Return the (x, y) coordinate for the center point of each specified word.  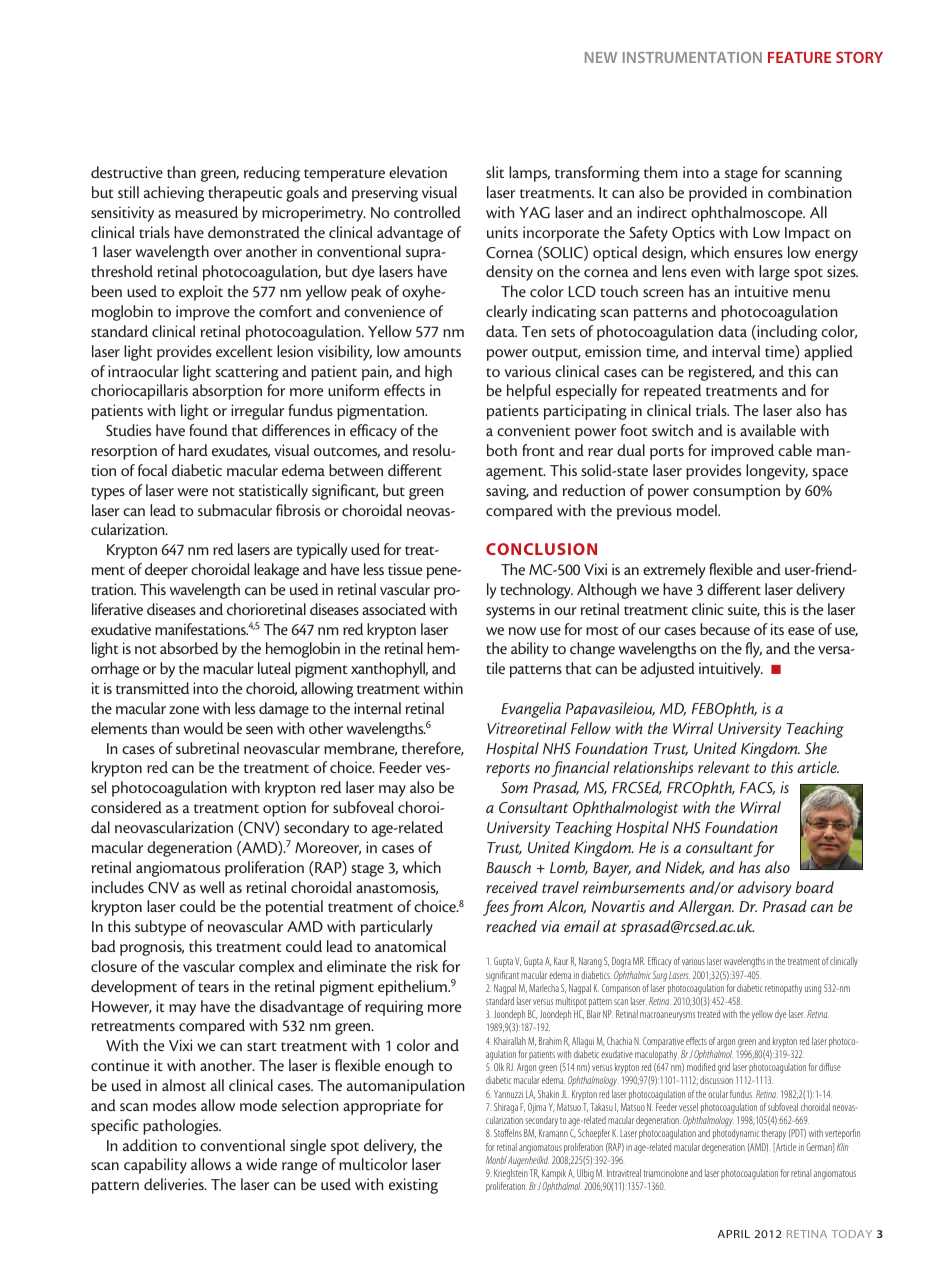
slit (495, 172)
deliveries (175, 1184)
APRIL (733, 1234)
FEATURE (799, 57)
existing (413, 1186)
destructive (127, 172)
